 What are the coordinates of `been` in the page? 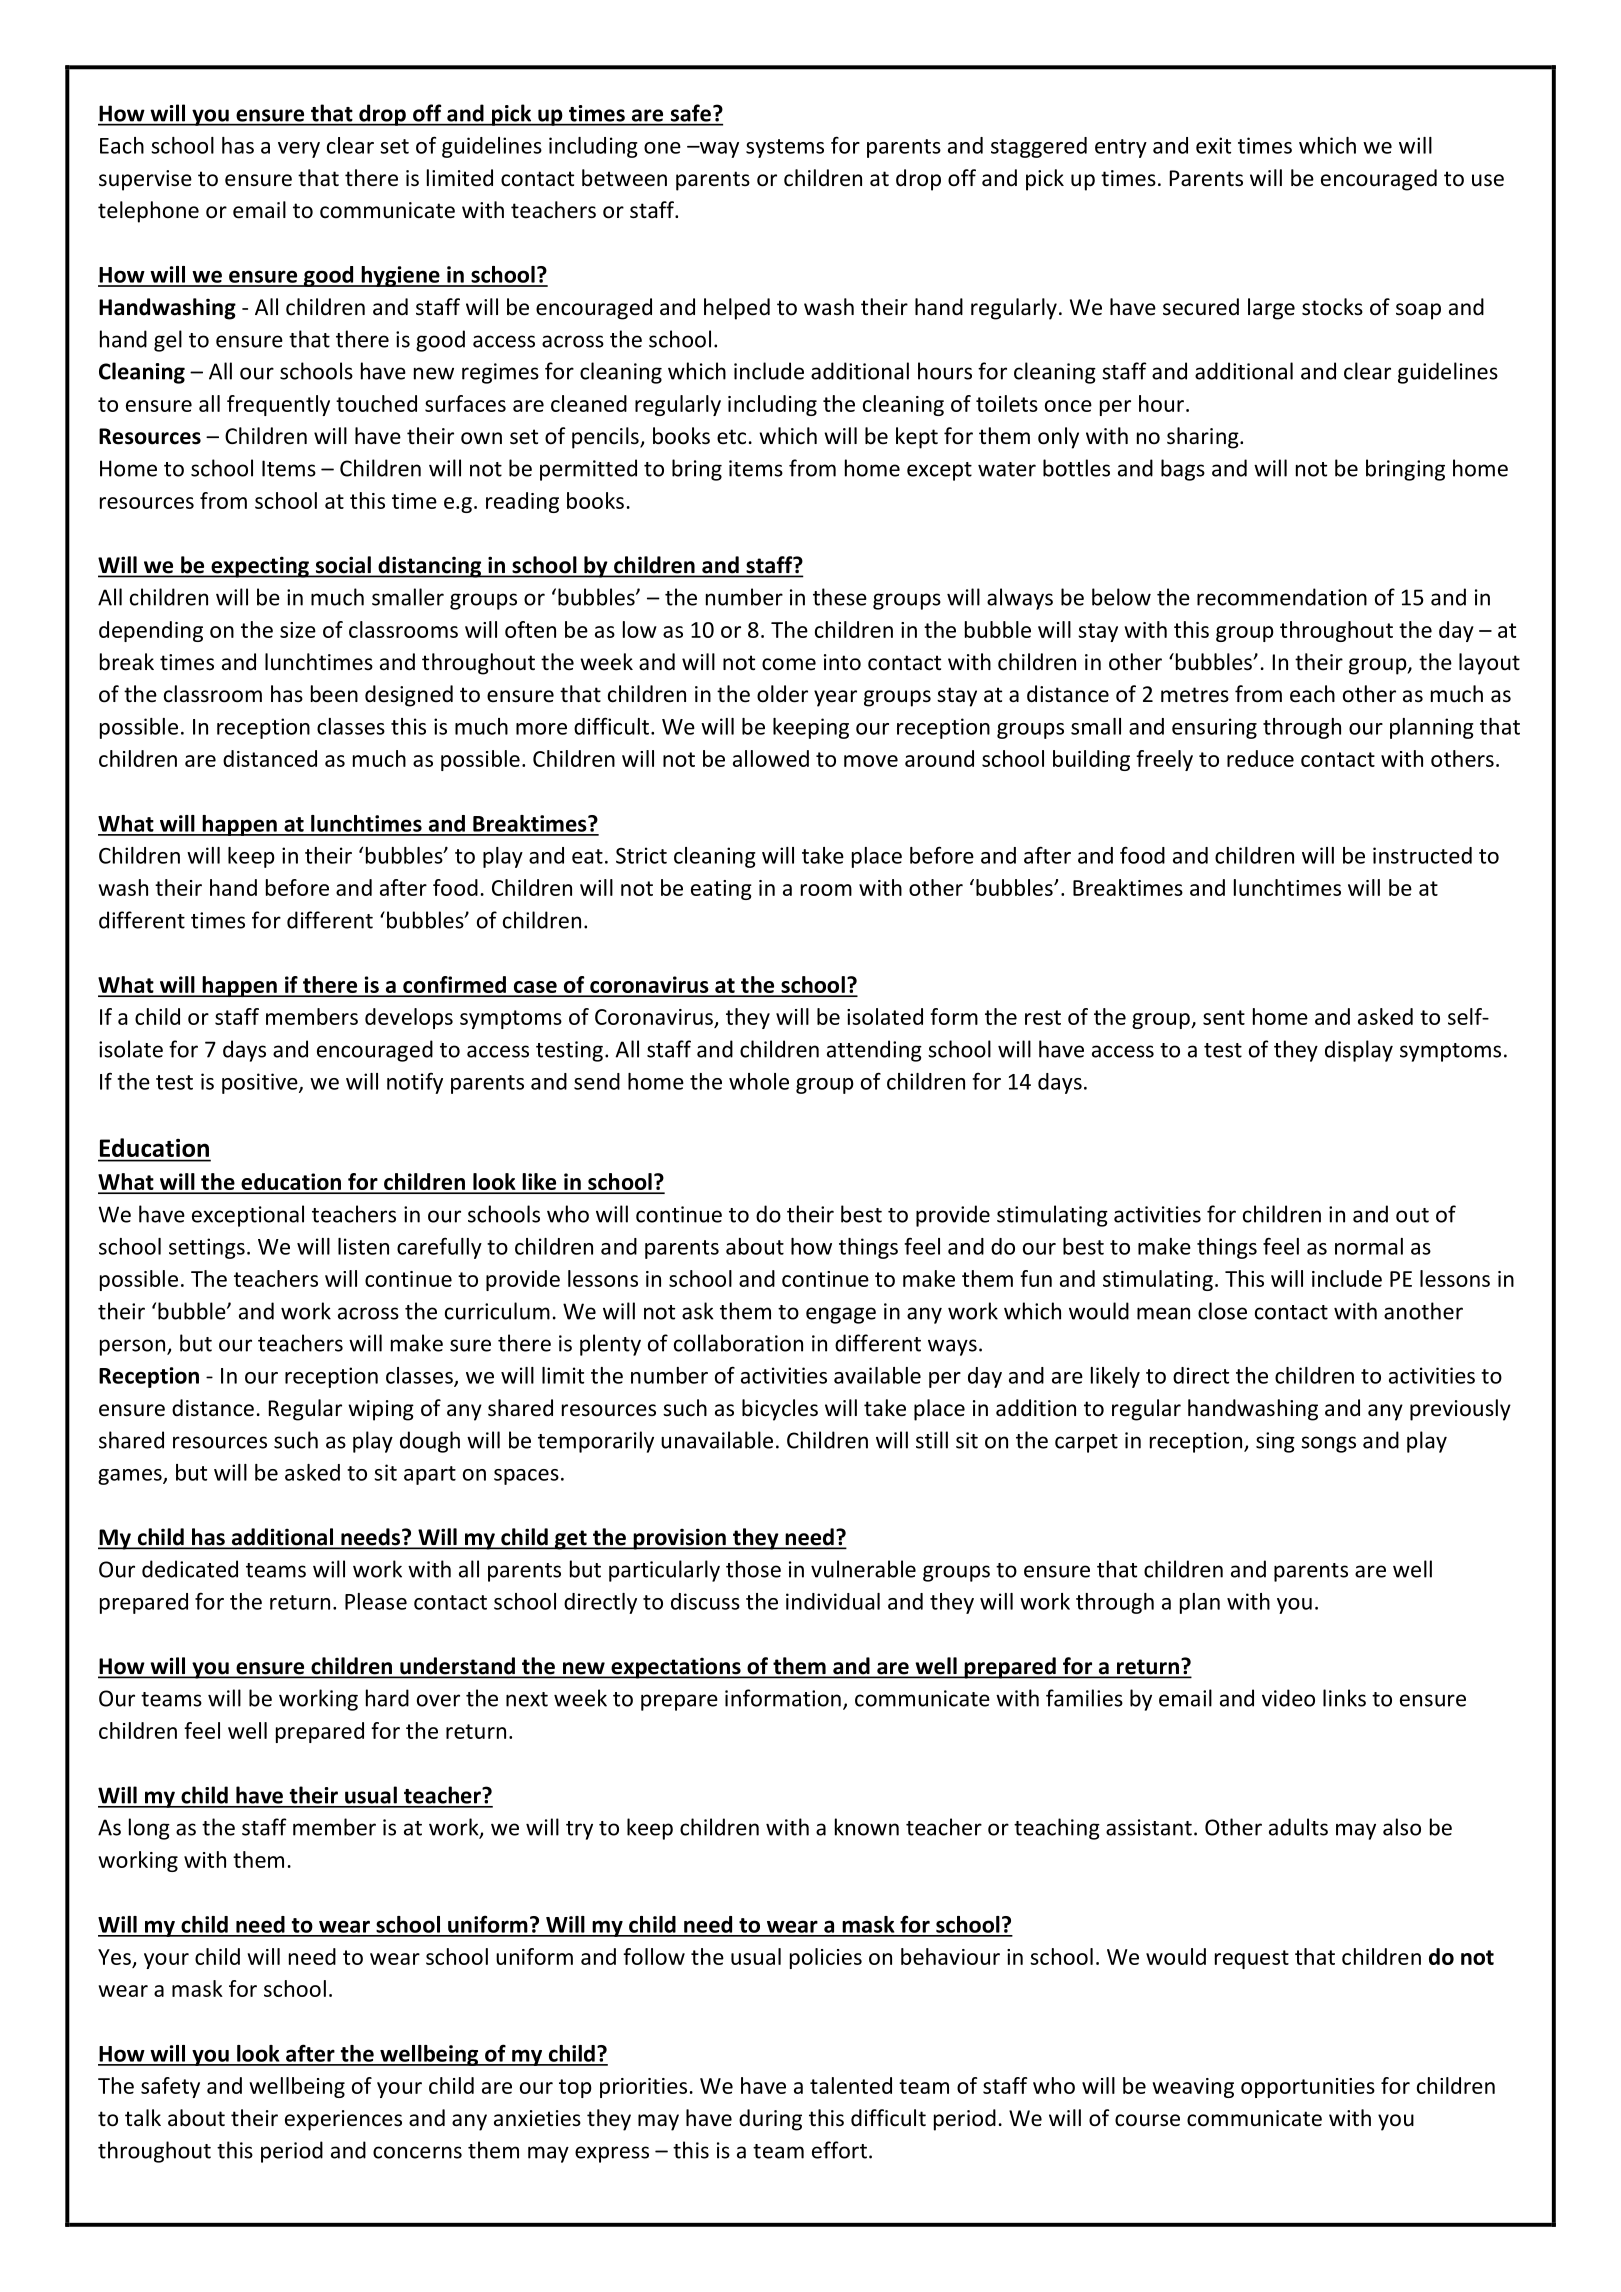 It's located at (334, 694).
